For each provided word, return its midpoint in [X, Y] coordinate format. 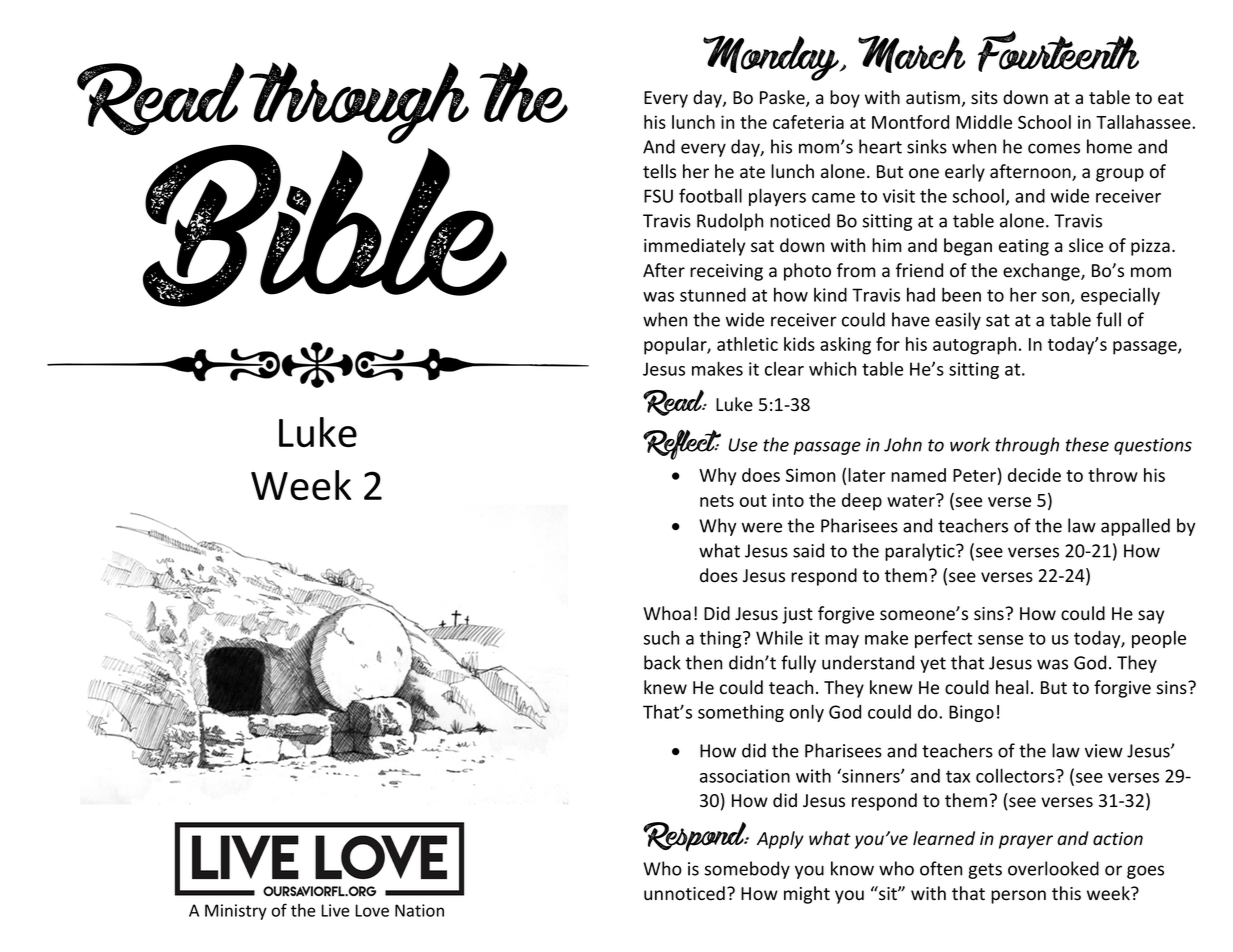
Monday [772, 58]
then [704, 662]
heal [1012, 687]
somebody [747, 870]
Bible [325, 224]
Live [335, 910]
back [662, 662]
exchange [1042, 272]
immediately [694, 247]
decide [1034, 475]
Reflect [682, 445]
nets [717, 501]
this [1066, 893]
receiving [726, 272]
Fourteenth [1058, 51]
